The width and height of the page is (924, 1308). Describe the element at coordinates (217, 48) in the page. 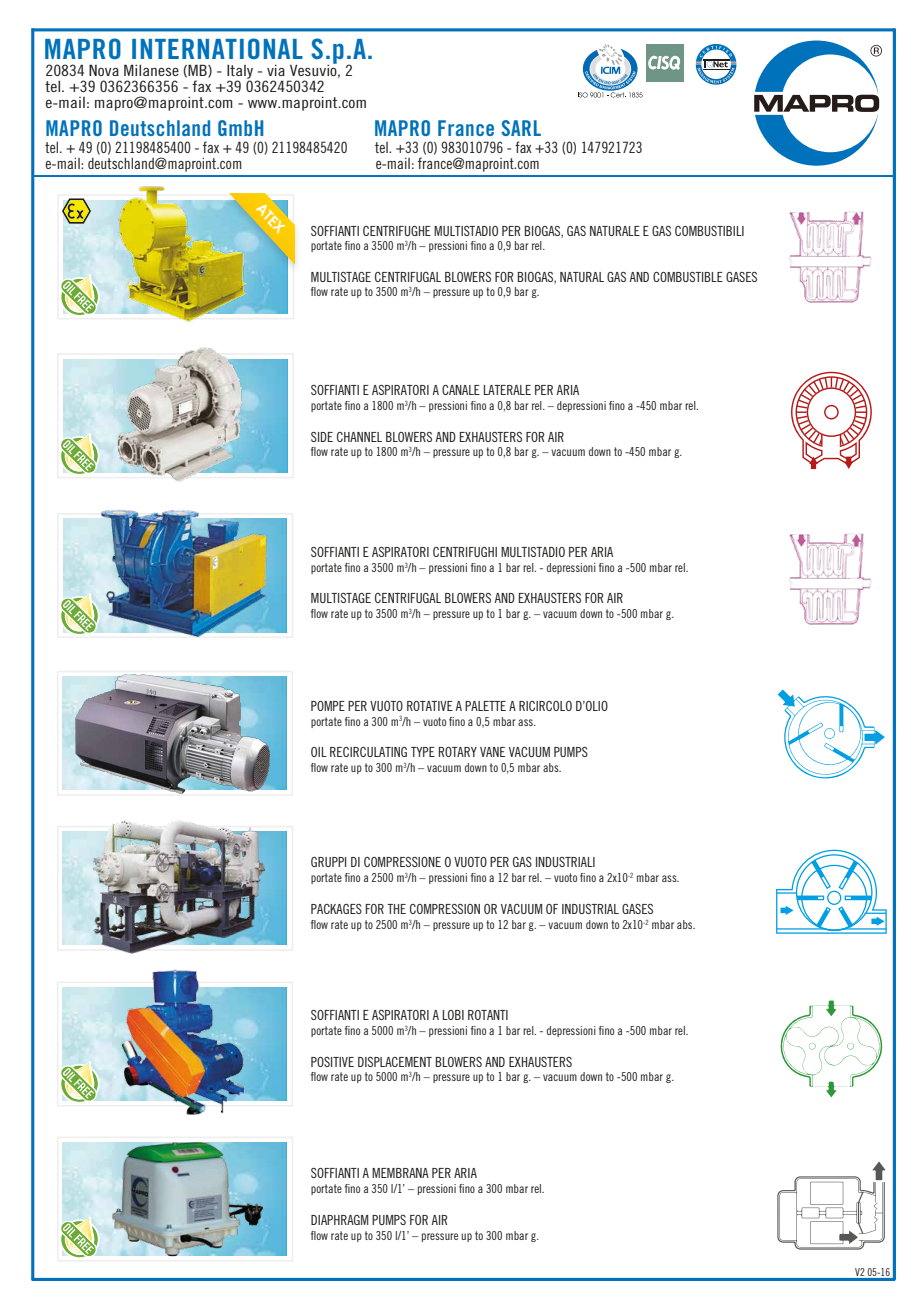

I see `INTERNATIONAL` at that location.
